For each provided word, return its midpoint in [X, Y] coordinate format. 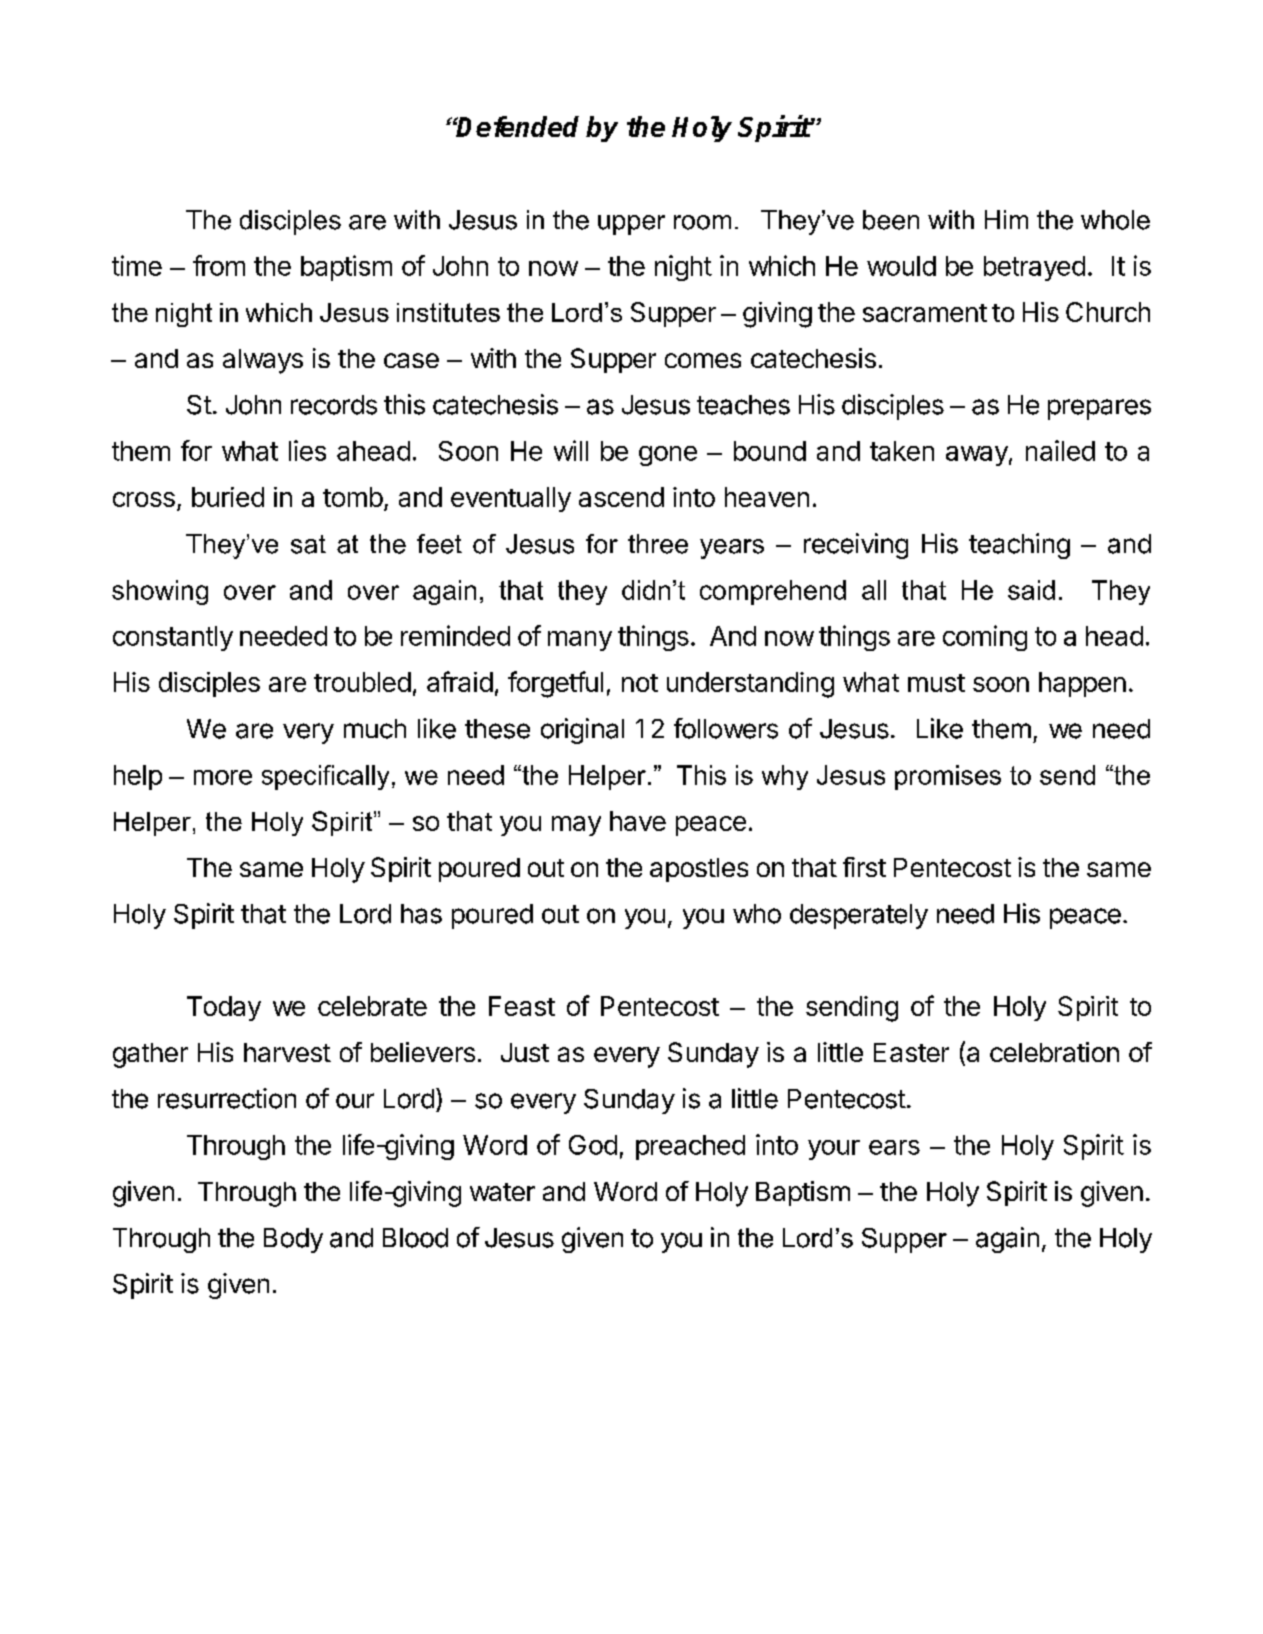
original [582, 731]
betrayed [1034, 268]
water [502, 1192]
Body [293, 1240]
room [702, 222]
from [219, 265]
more [223, 777]
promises [948, 777]
